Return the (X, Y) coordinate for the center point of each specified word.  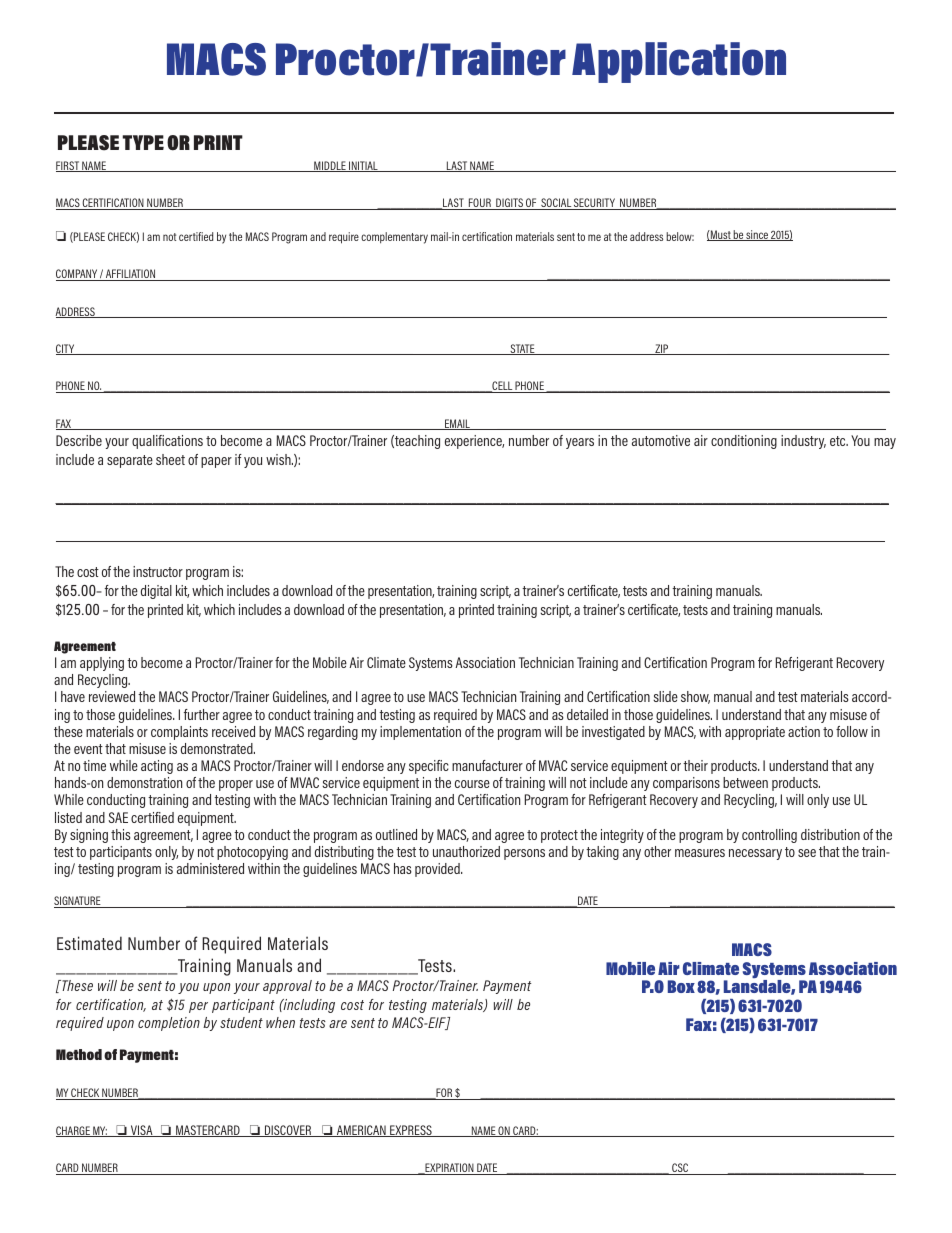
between (745, 782)
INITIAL (363, 166)
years (580, 443)
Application (679, 62)
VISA (142, 1131)
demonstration (144, 782)
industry (803, 442)
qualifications (167, 442)
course (472, 784)
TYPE (143, 142)
